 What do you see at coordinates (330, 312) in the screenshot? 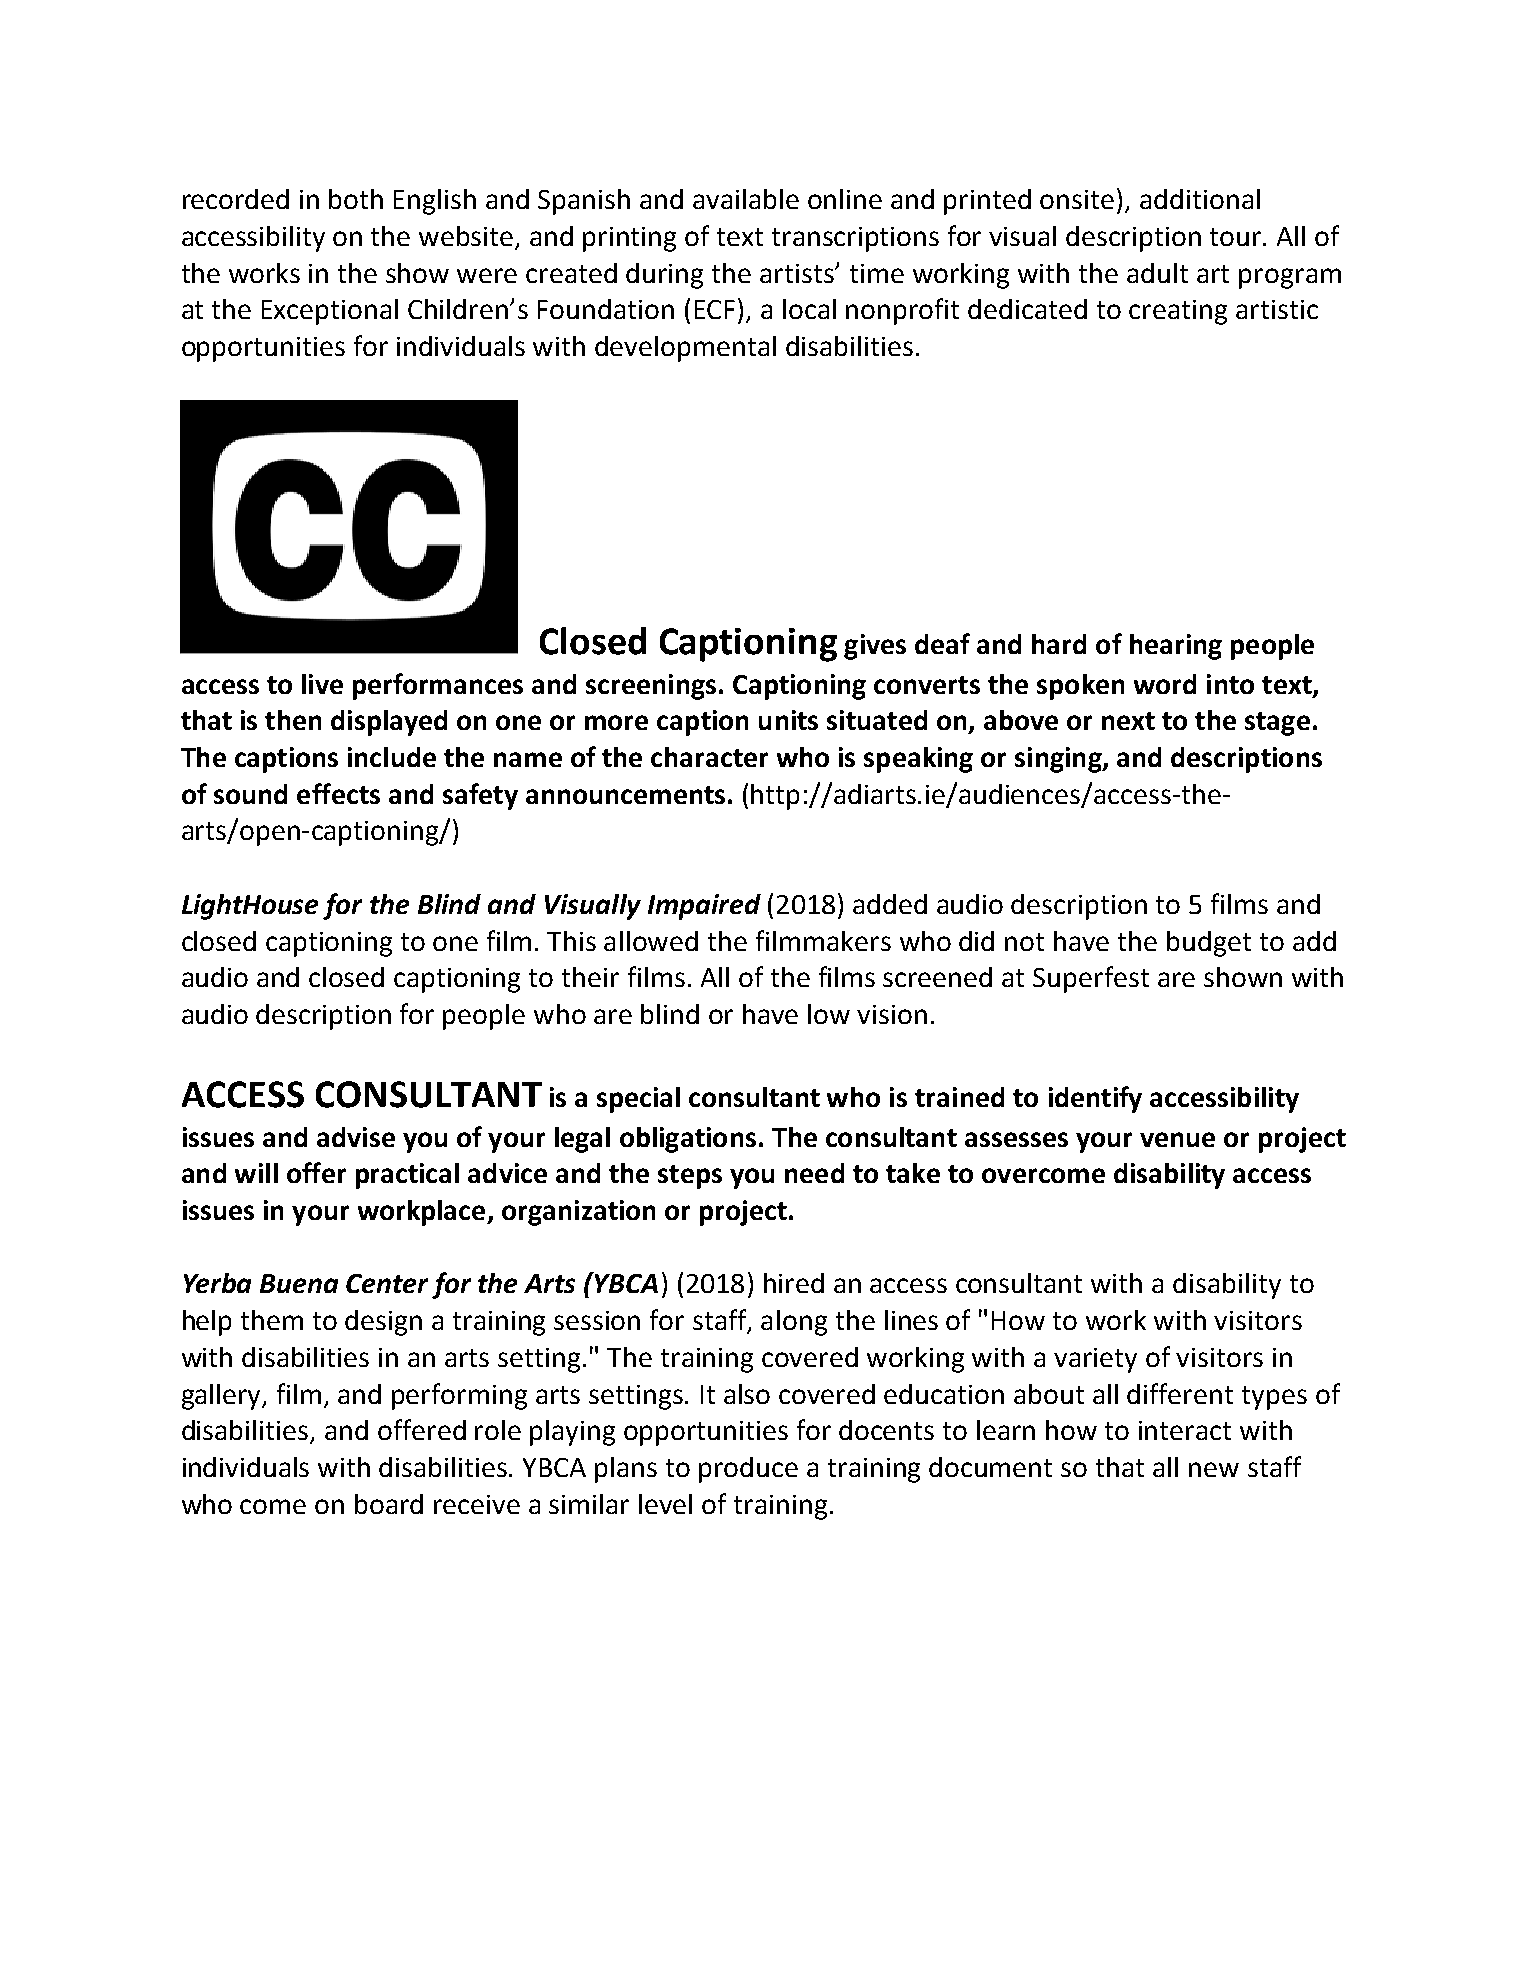
I see `Exceptional` at bounding box center [330, 312].
